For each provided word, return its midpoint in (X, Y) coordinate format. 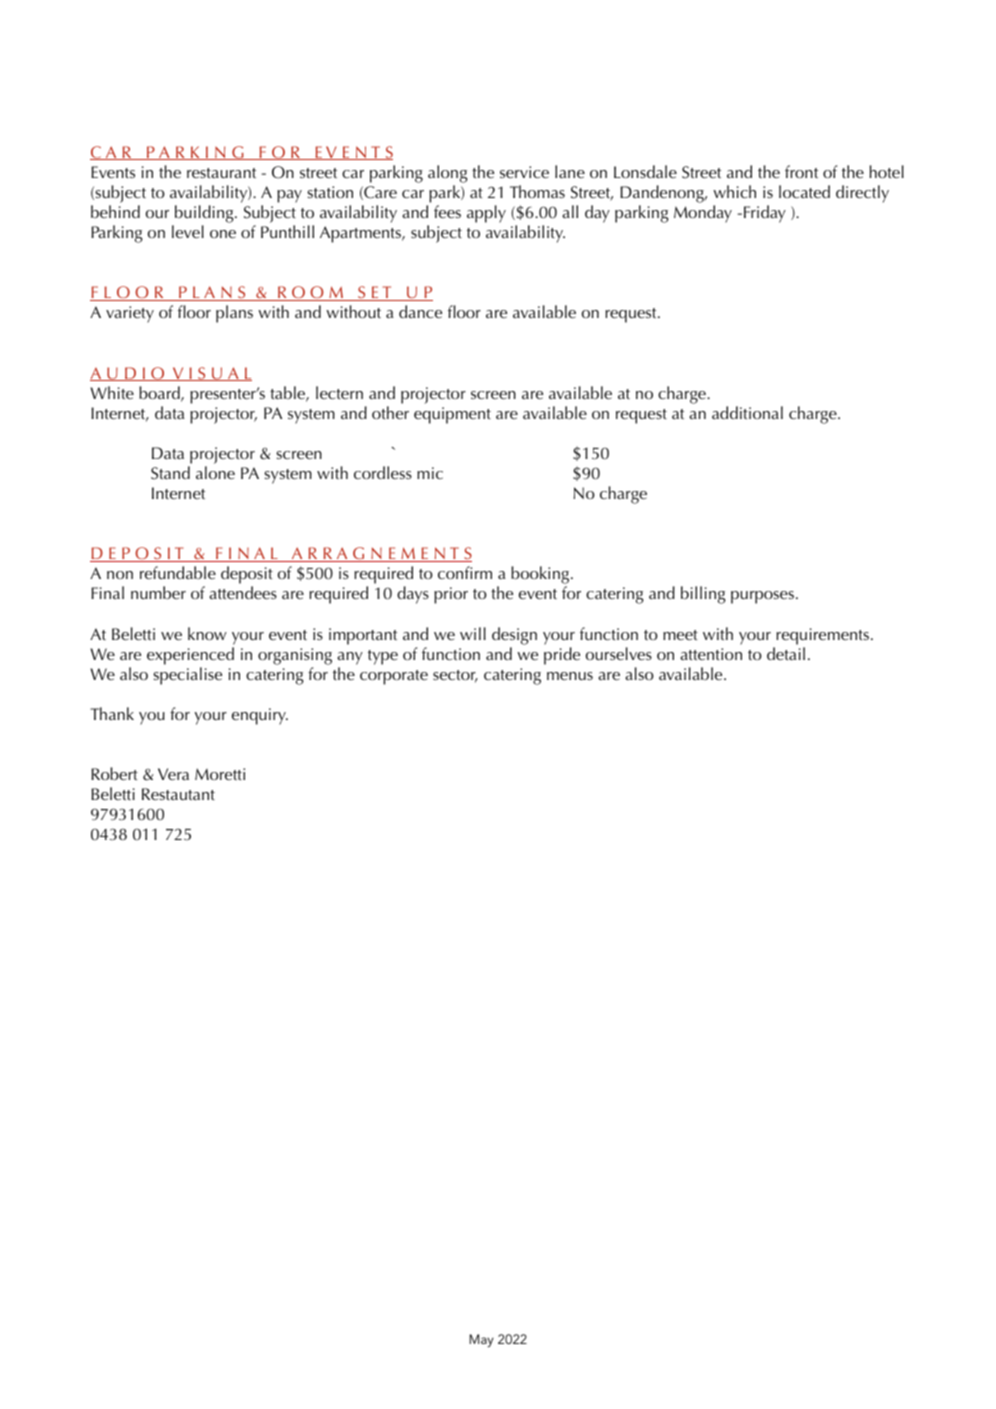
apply (486, 214)
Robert (114, 773)
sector (455, 676)
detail (786, 653)
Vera (173, 774)
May (481, 1340)
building (205, 214)
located (804, 191)
